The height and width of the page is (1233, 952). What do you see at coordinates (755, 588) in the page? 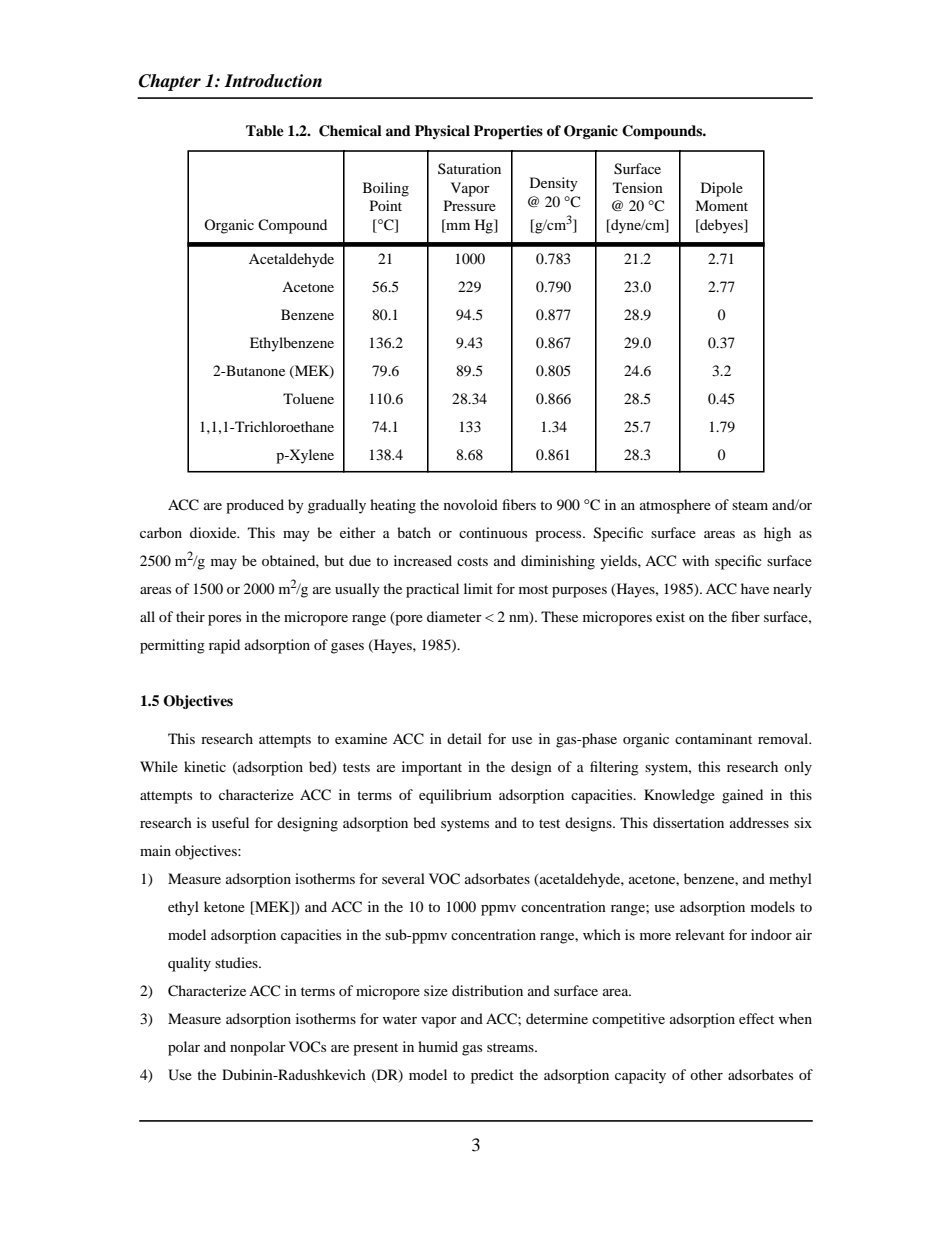
I see `have` at bounding box center [755, 588].
